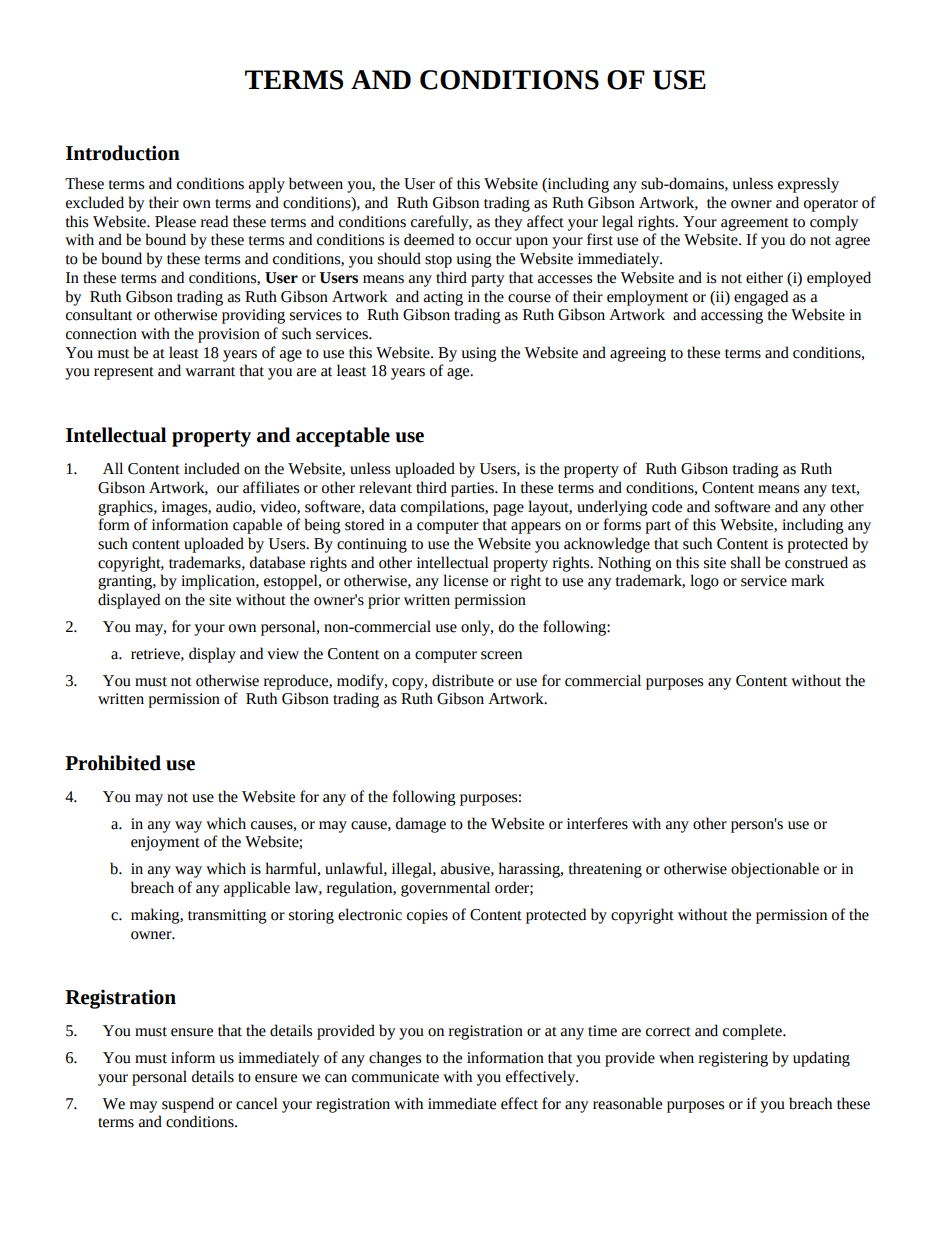 The height and width of the screenshot is (1233, 952). What do you see at coordinates (667, 506) in the screenshot?
I see `code` at bounding box center [667, 506].
